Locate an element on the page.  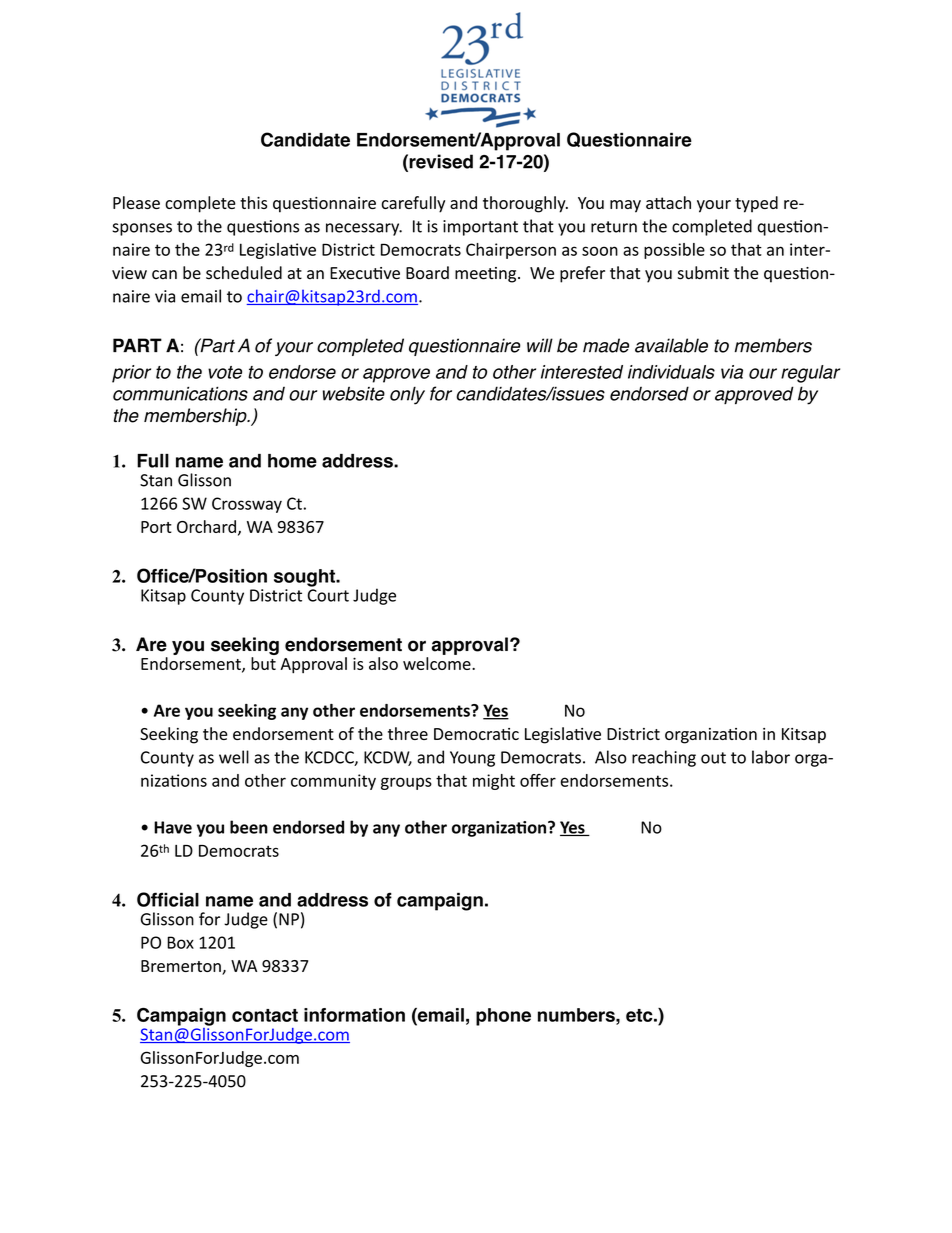
information is located at coordinates (354, 1015).
